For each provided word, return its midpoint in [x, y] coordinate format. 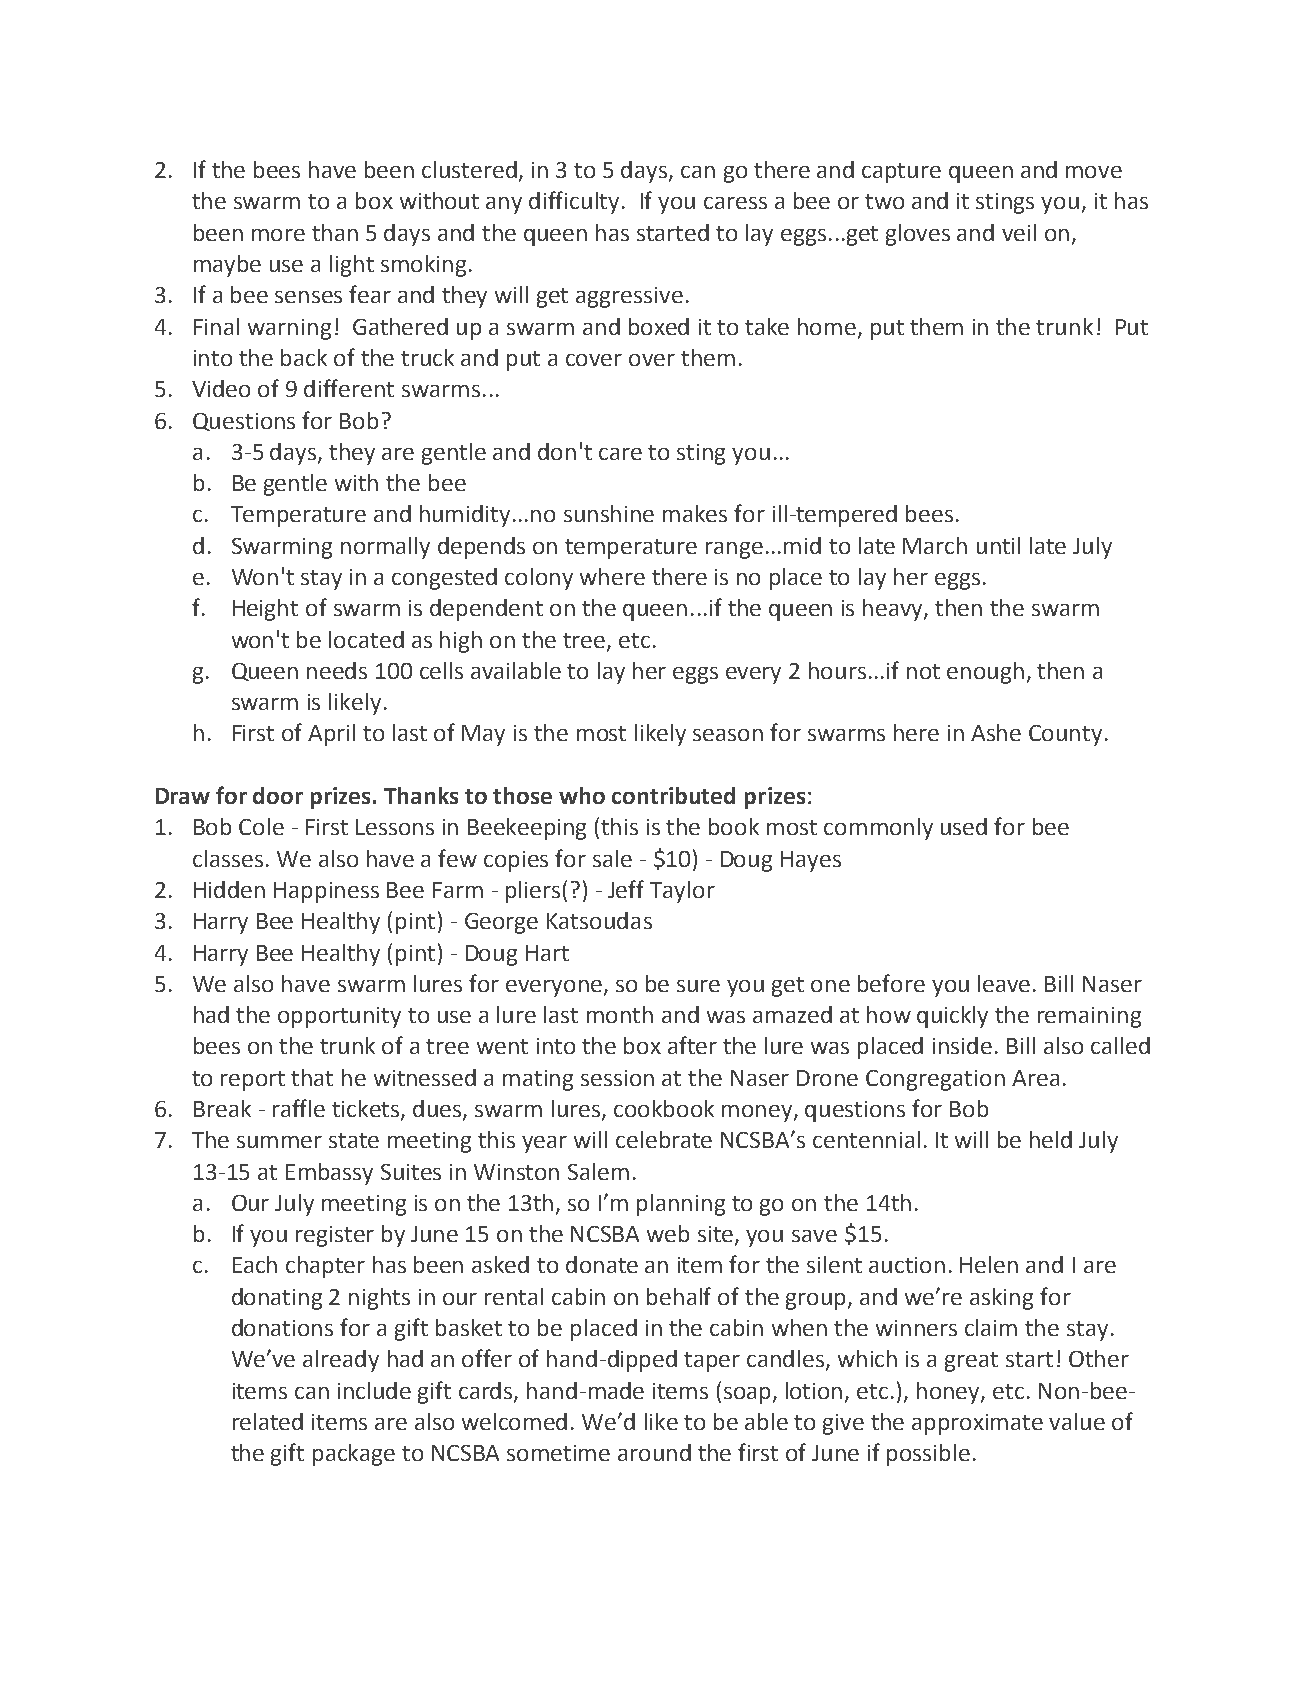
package [354, 1455]
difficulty [576, 202]
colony [539, 579]
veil [1019, 232]
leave [1004, 983]
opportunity [339, 1017]
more [278, 235]
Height [265, 610]
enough [985, 673]
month [620, 1014]
